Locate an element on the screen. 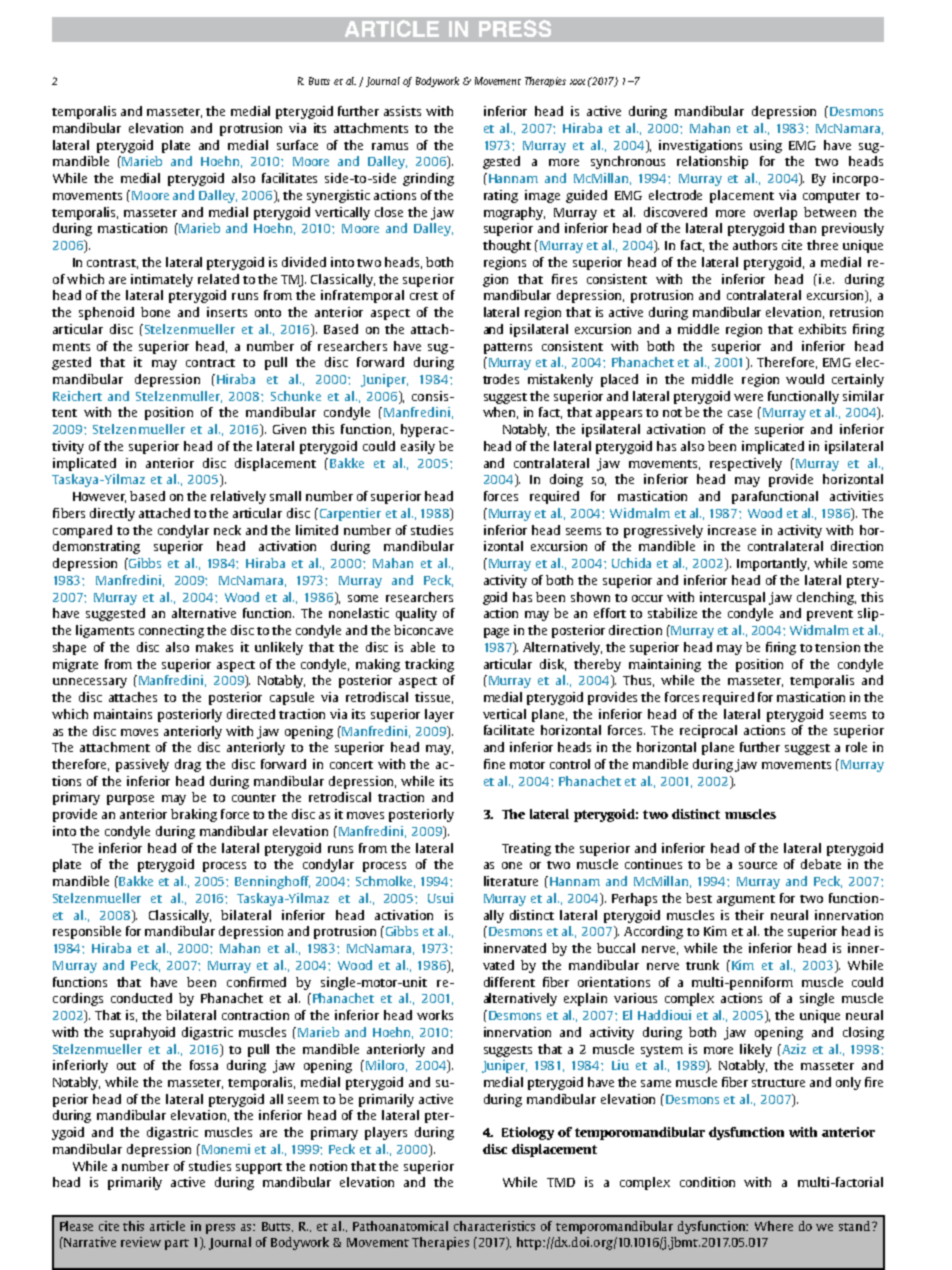 The height and width of the screenshot is (1270, 952). patterns is located at coordinates (508, 348).
